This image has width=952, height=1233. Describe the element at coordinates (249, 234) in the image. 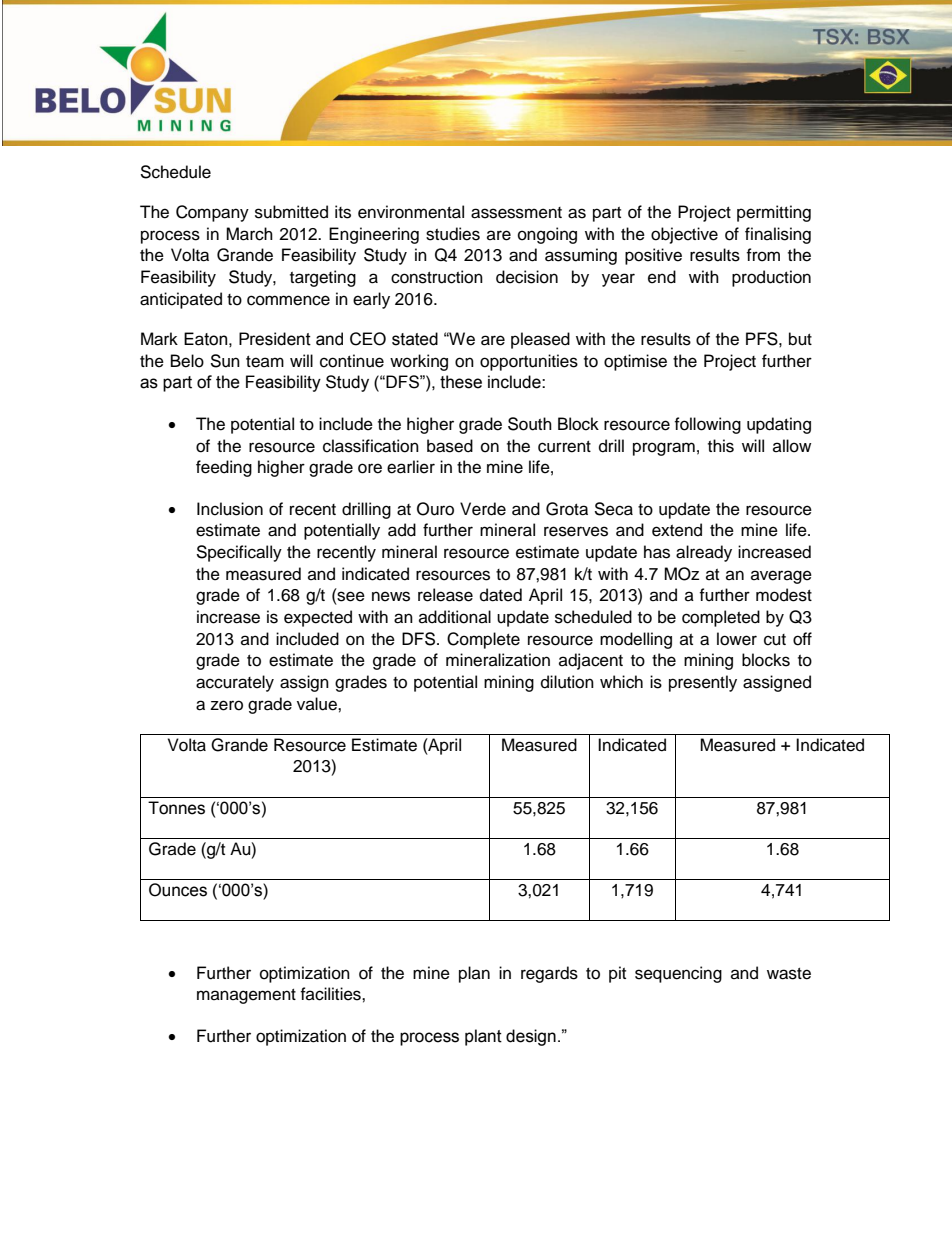

I see `March` at that location.
